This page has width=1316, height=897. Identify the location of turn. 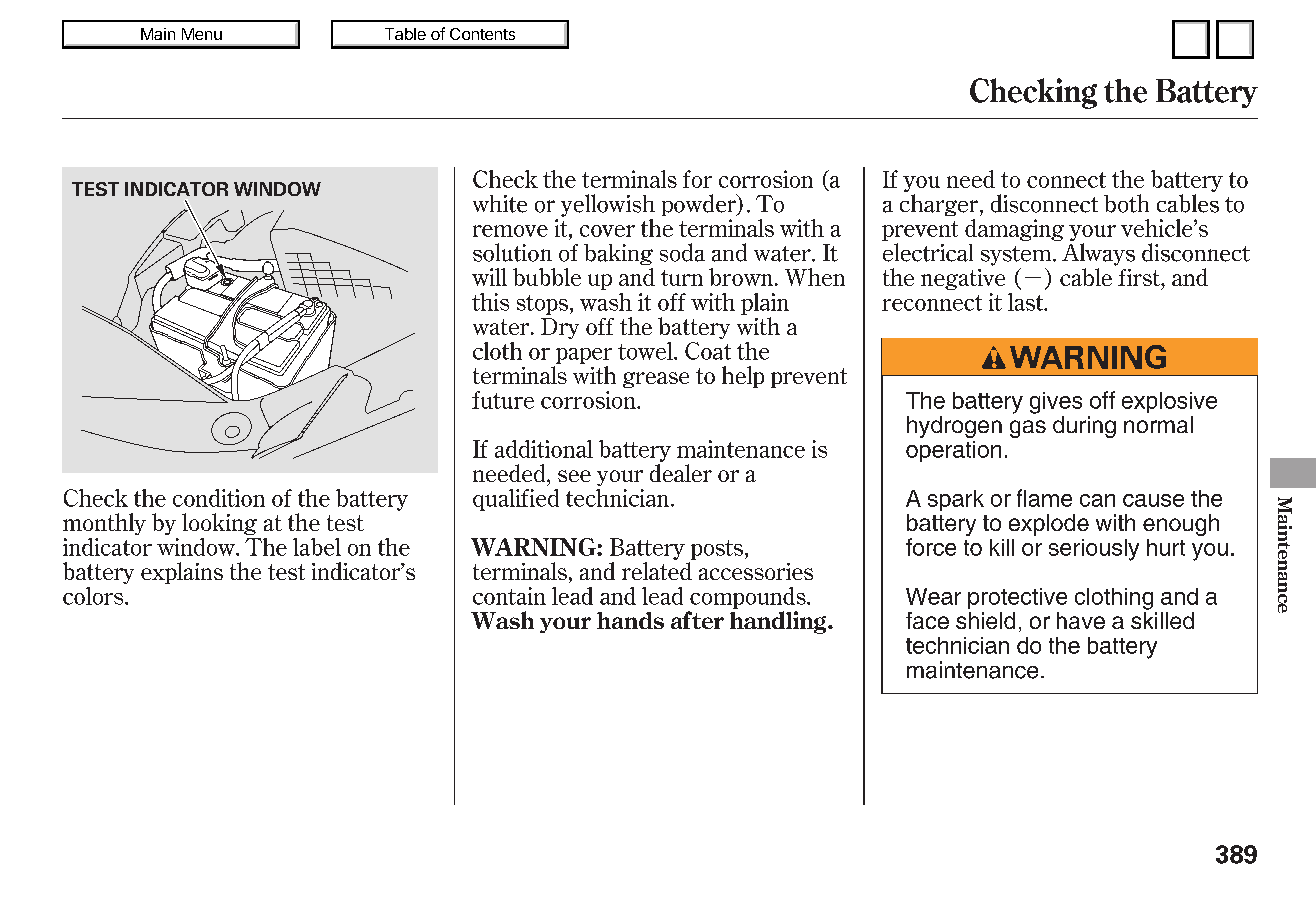
(682, 278).
